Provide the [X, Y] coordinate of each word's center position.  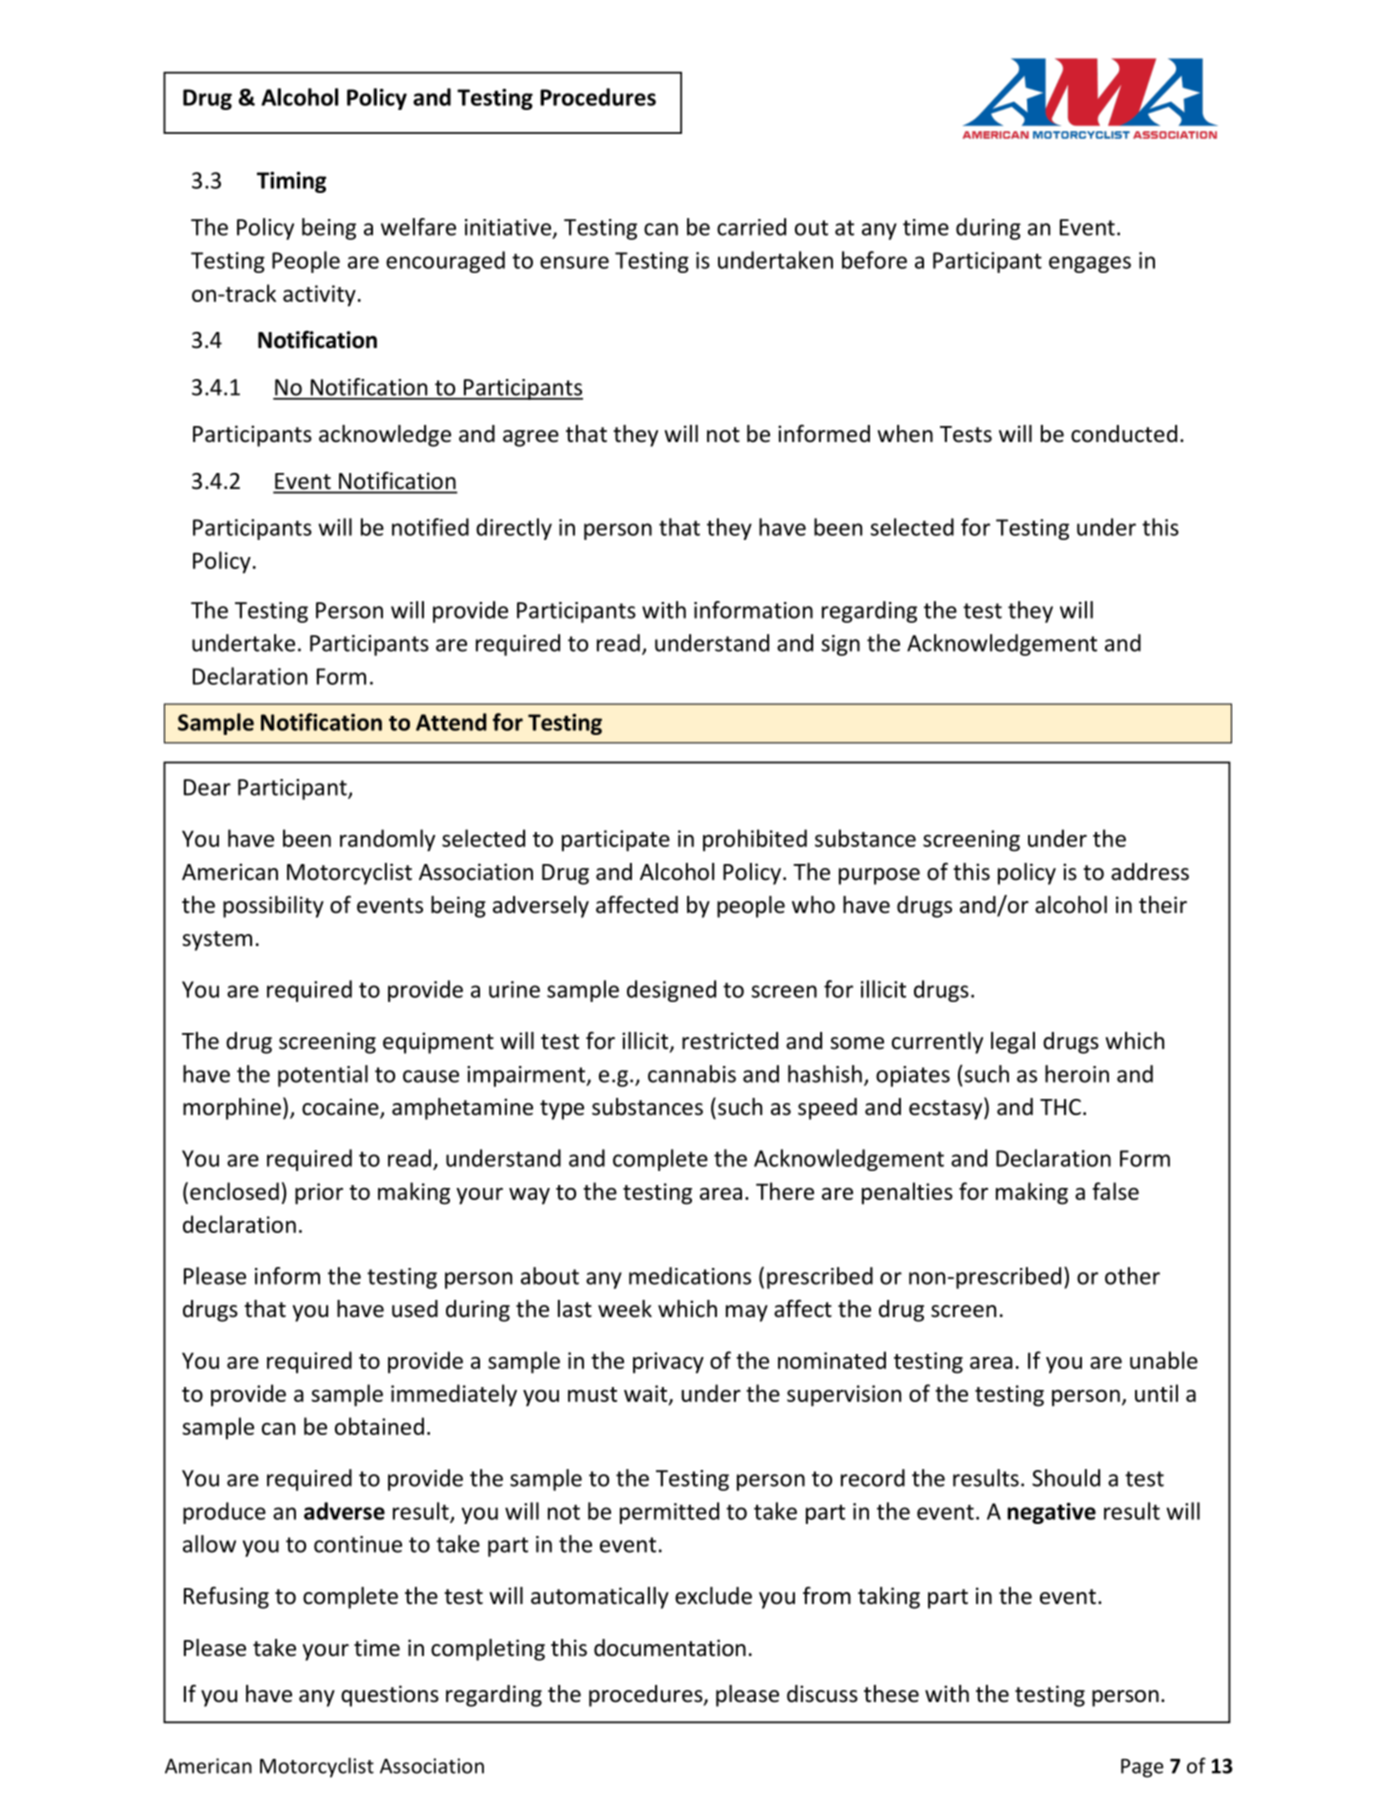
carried [751, 227]
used [415, 1309]
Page [1142, 1768]
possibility [273, 907]
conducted [1124, 434]
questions [390, 1696]
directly [514, 529]
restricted [730, 1041]
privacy [668, 1363]
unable [1164, 1360]
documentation [670, 1648]
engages [1090, 264]
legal [1013, 1043]
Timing [291, 182]
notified [430, 527]
